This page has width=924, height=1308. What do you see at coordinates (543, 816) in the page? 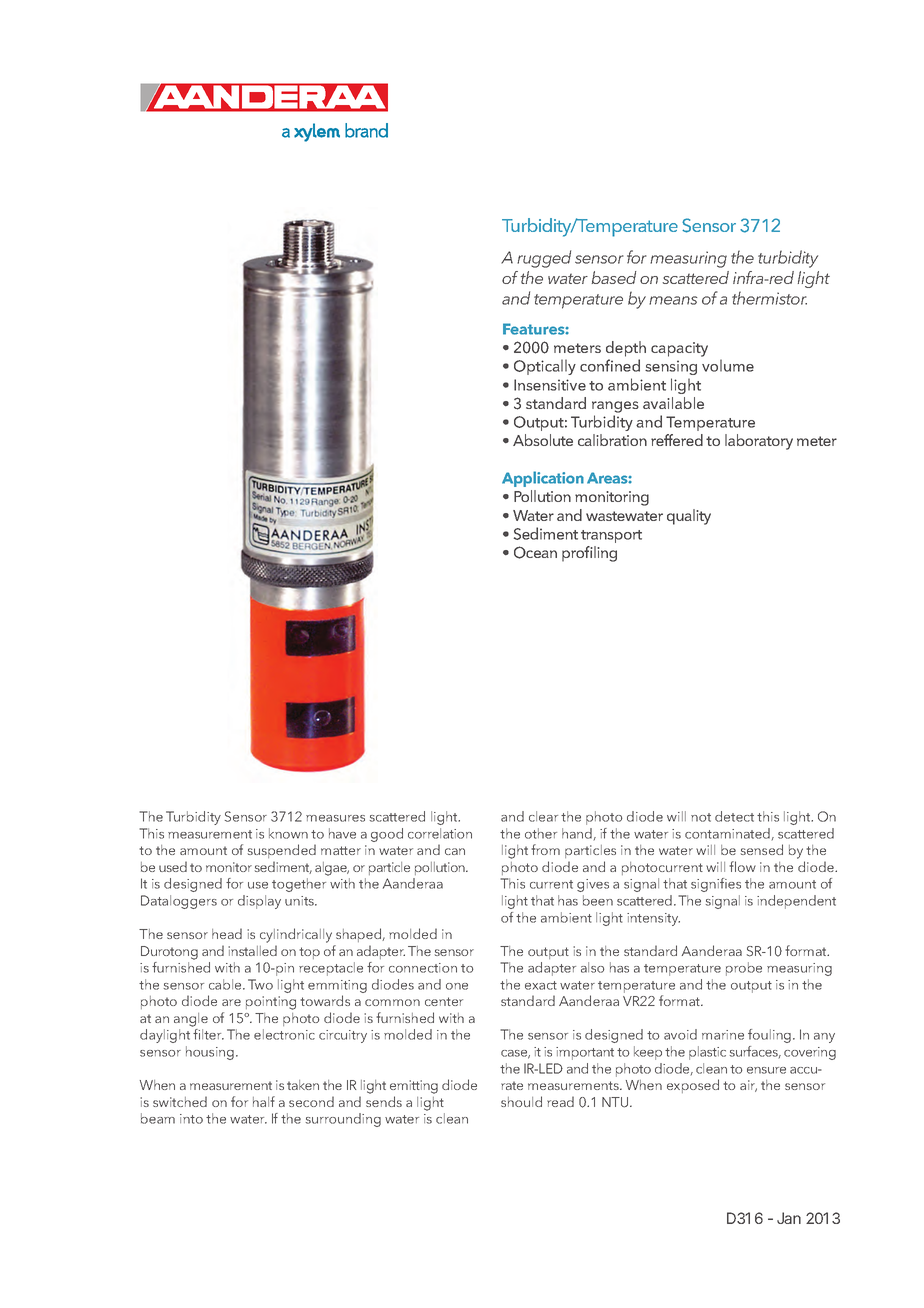
I see `clear` at bounding box center [543, 816].
